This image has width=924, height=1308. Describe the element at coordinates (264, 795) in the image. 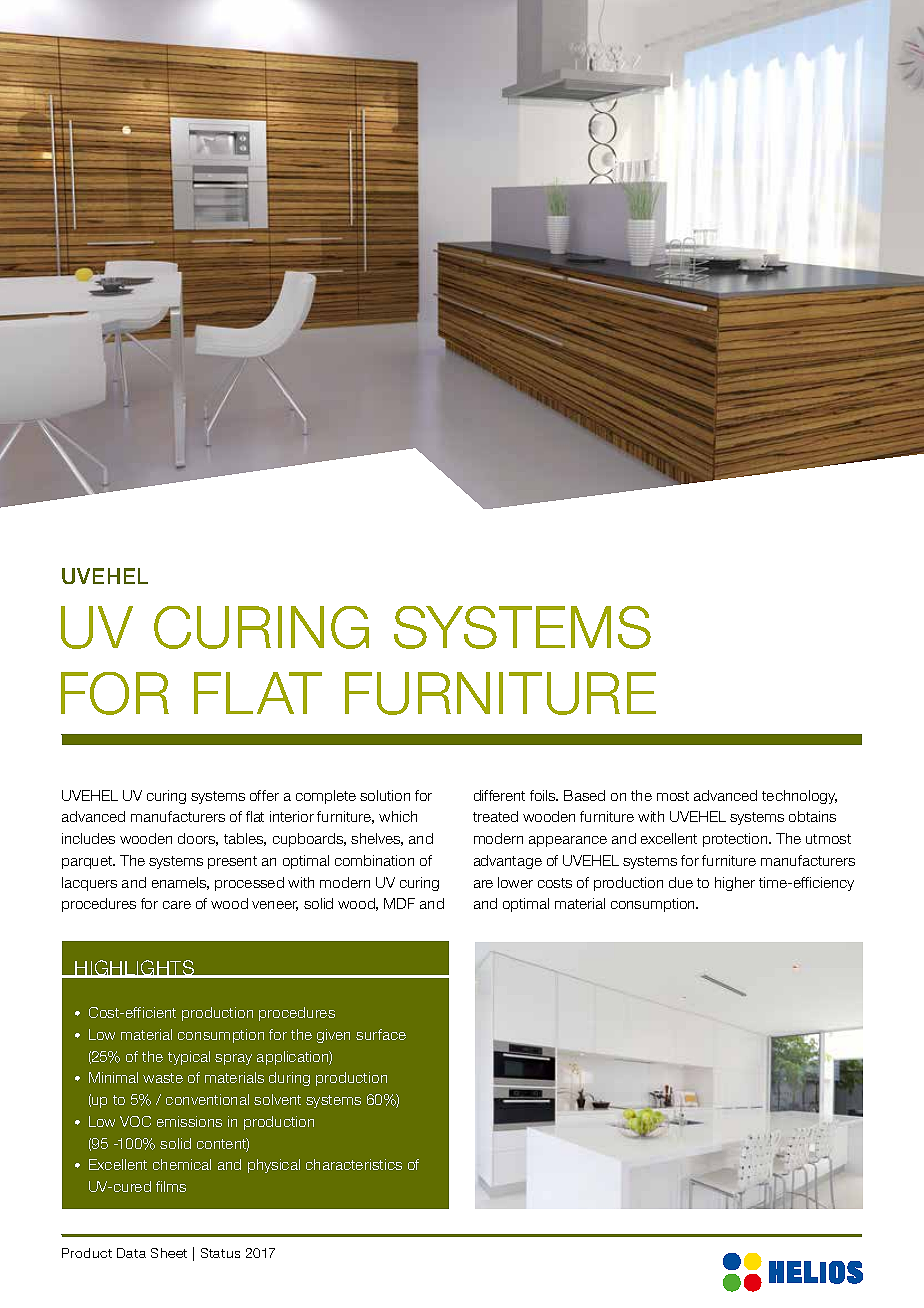

I see `offer` at that location.
